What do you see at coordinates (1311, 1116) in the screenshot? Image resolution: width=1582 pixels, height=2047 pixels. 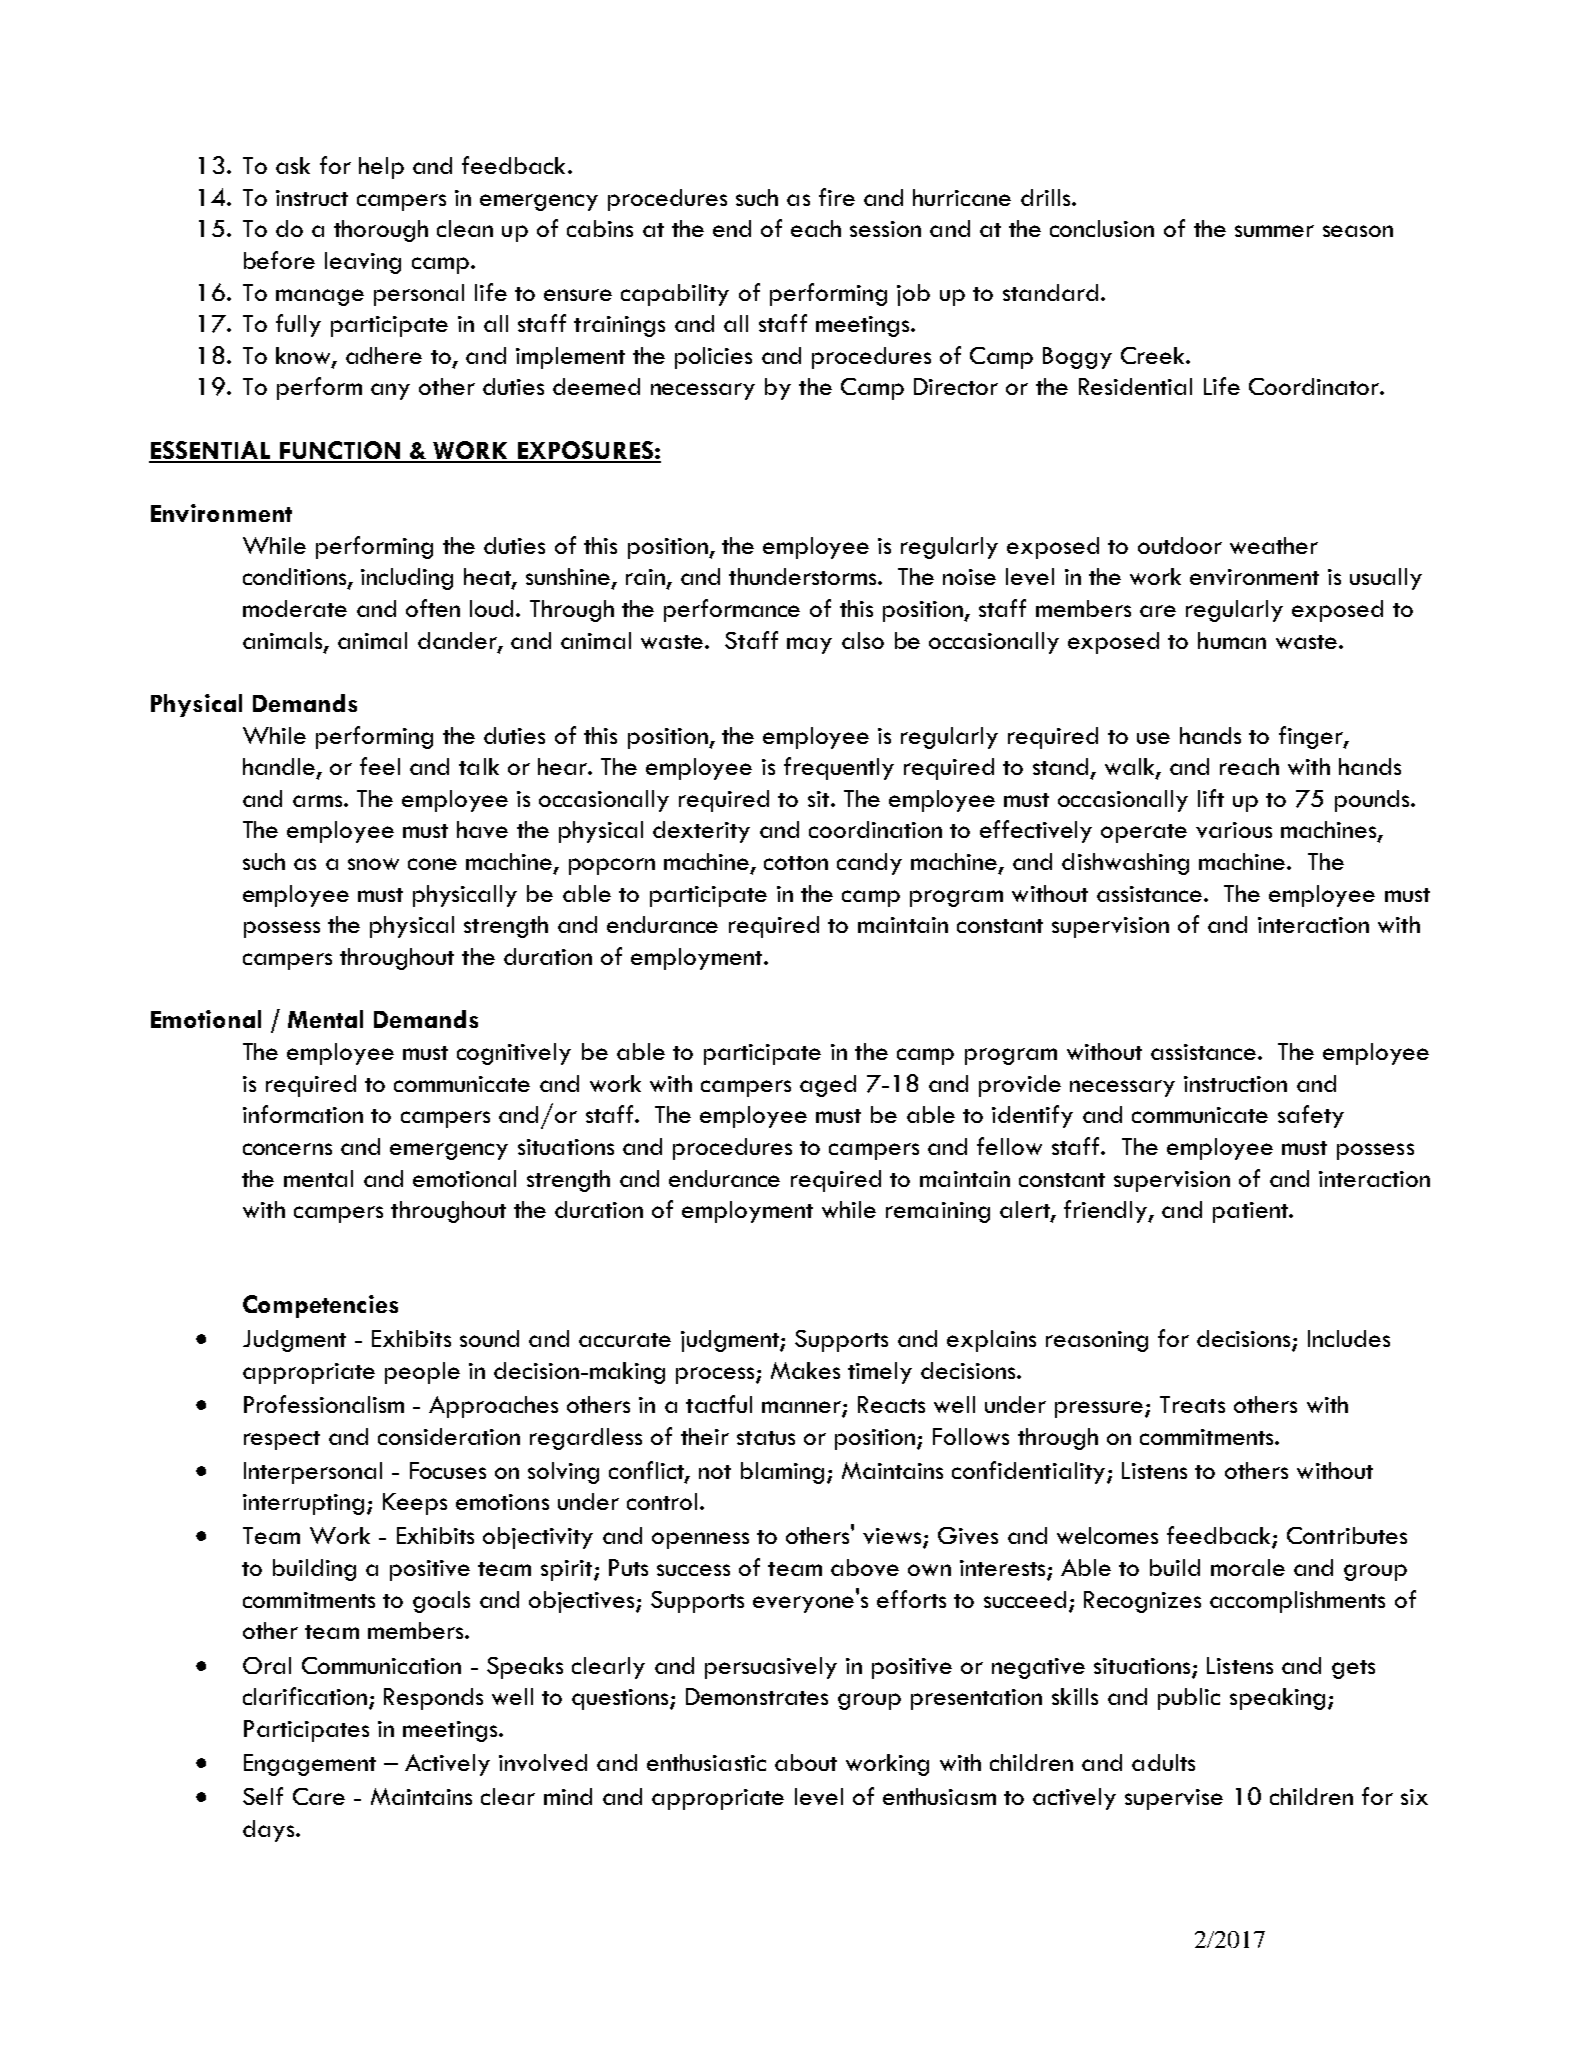 I see `safety` at bounding box center [1311, 1116].
